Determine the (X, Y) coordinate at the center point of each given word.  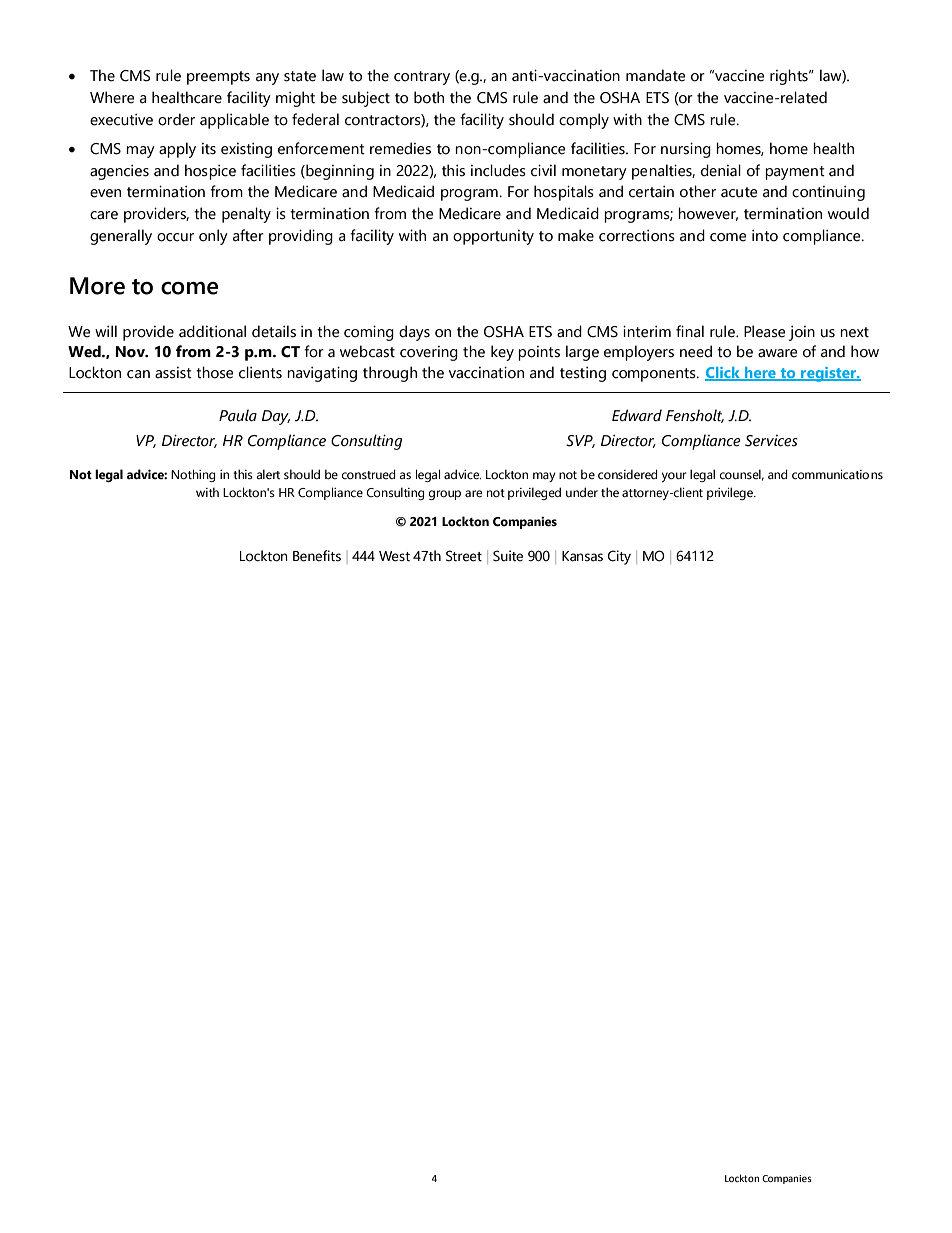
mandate (655, 75)
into (765, 236)
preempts (218, 78)
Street (464, 556)
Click (723, 374)
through (390, 374)
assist (173, 373)
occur (175, 237)
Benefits (317, 556)
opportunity (493, 237)
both (429, 97)
